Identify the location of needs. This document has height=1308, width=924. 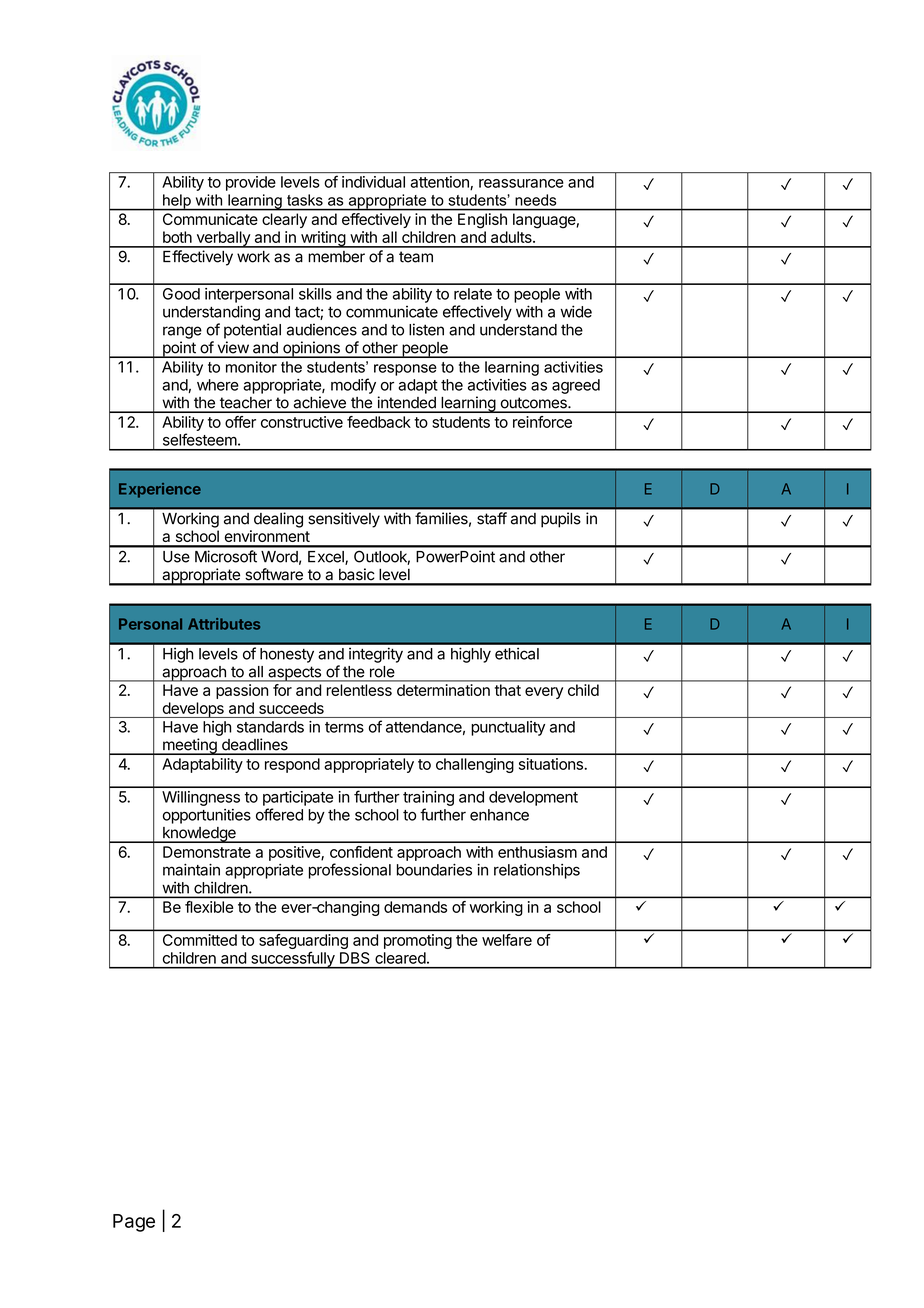
(535, 200).
